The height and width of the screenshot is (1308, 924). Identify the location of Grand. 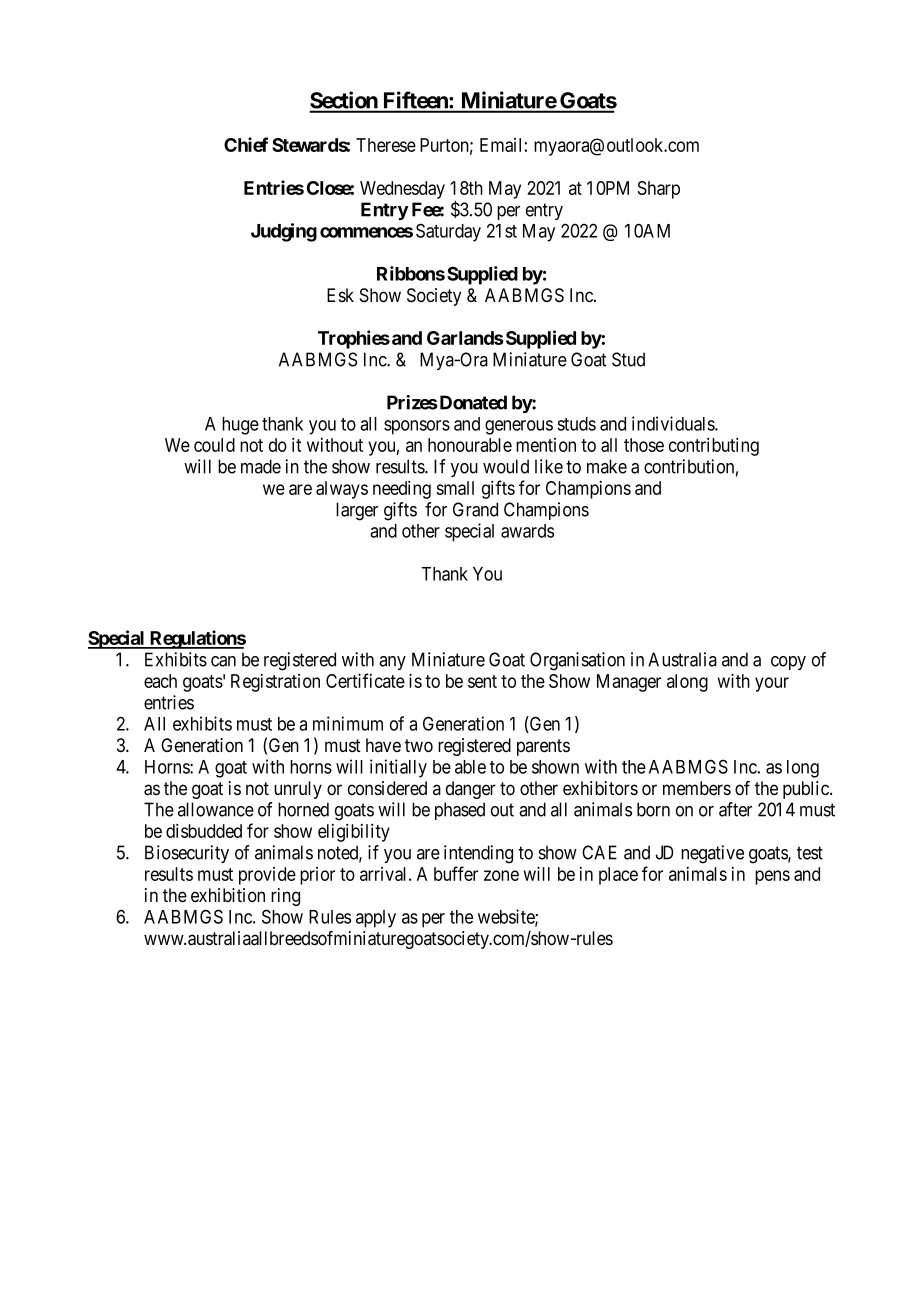
(475, 509).
